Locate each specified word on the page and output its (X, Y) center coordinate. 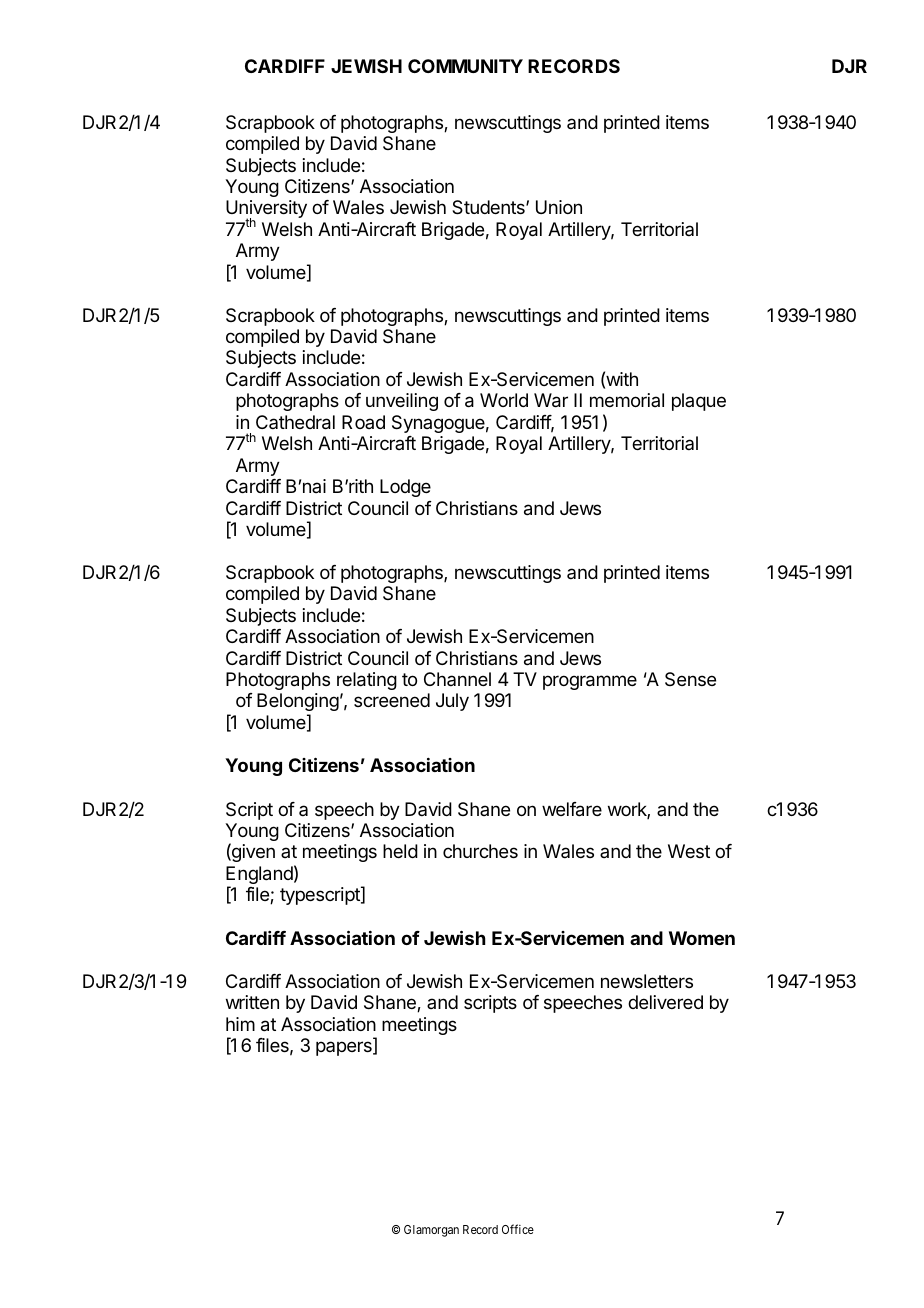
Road (363, 422)
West (689, 851)
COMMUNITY (465, 66)
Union (559, 207)
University (266, 210)
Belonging (298, 704)
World (504, 400)
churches (480, 851)
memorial (627, 400)
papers (345, 1048)
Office (518, 1229)
